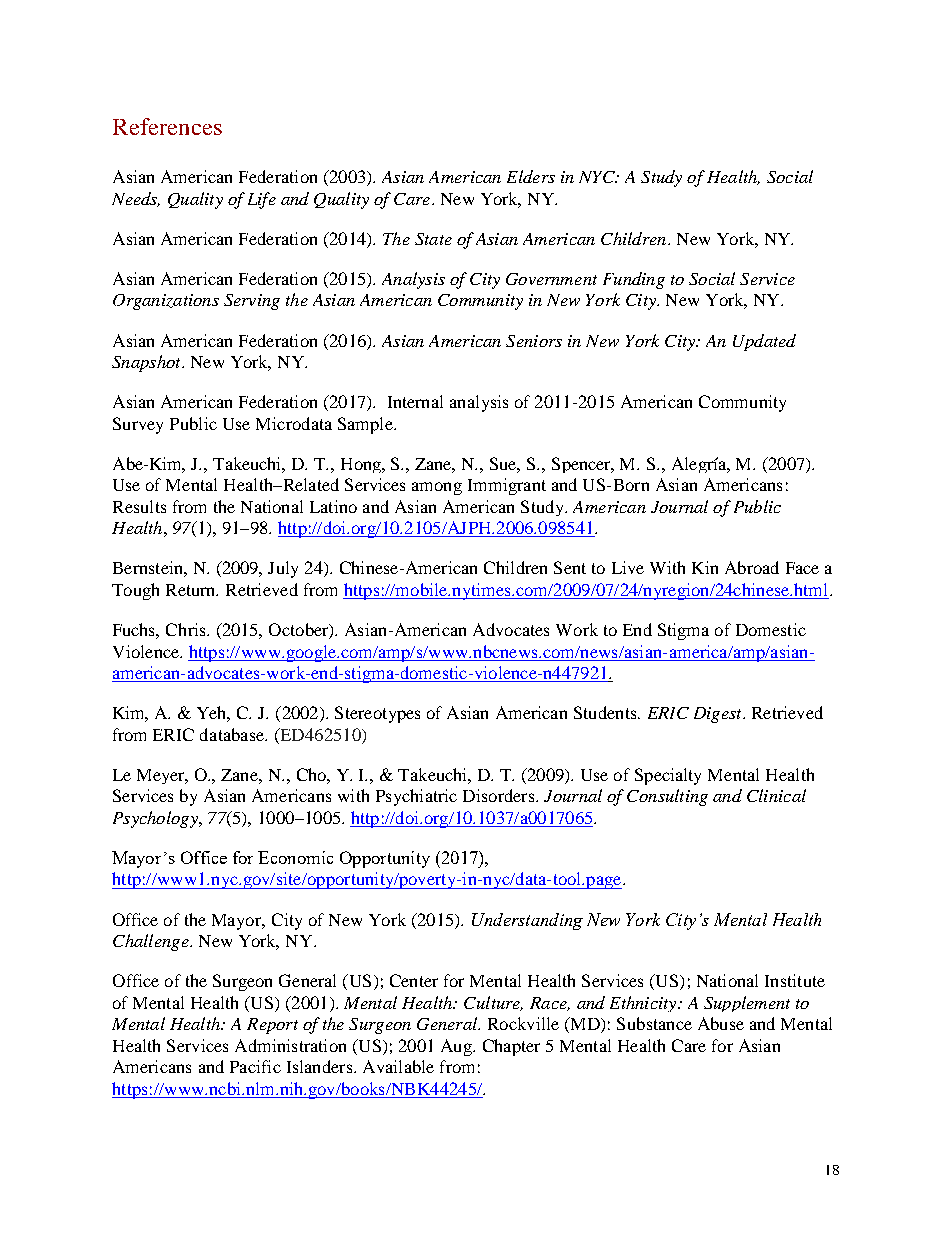 This image has height=1233, width=952. Describe the element at coordinates (255, 1066) in the image. I see `Pacific` at that location.
